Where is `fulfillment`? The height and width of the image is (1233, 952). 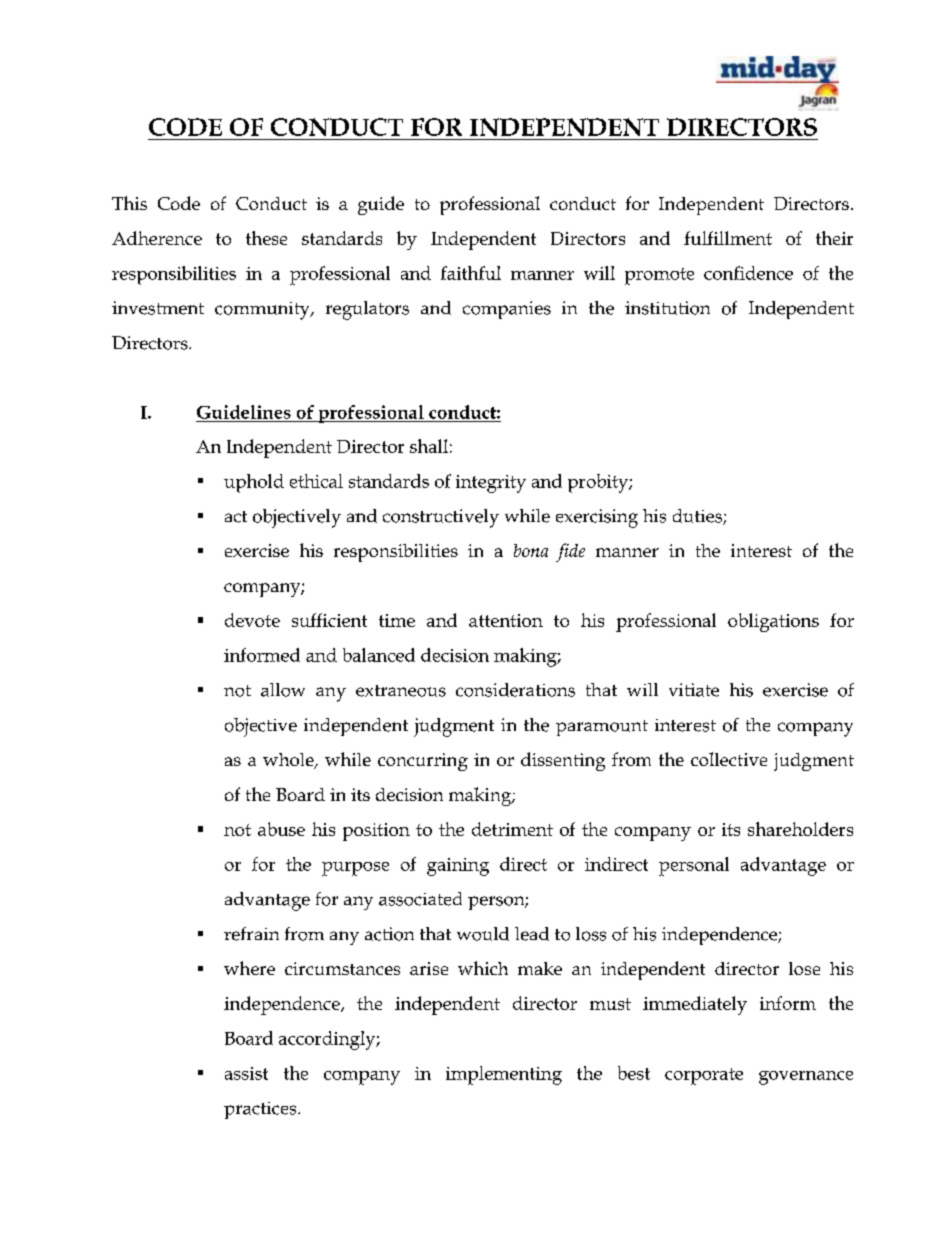
fulfillment is located at coordinates (728, 238).
